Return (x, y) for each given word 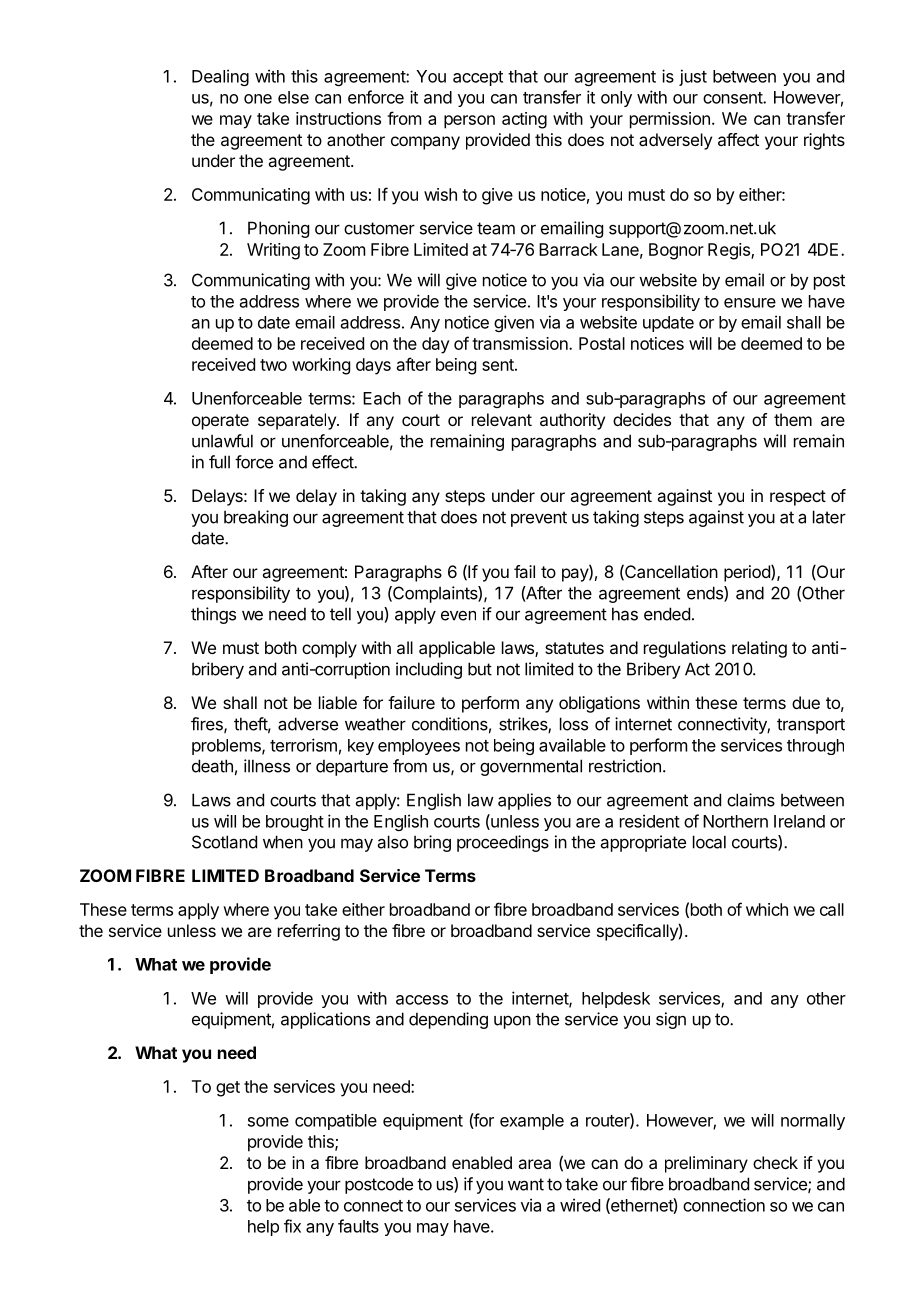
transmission (521, 343)
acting (524, 120)
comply (329, 649)
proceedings (503, 843)
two (273, 365)
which (767, 909)
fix (292, 1226)
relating (759, 649)
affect (738, 139)
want (526, 1184)
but (480, 669)
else (293, 97)
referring (309, 932)
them (793, 419)
